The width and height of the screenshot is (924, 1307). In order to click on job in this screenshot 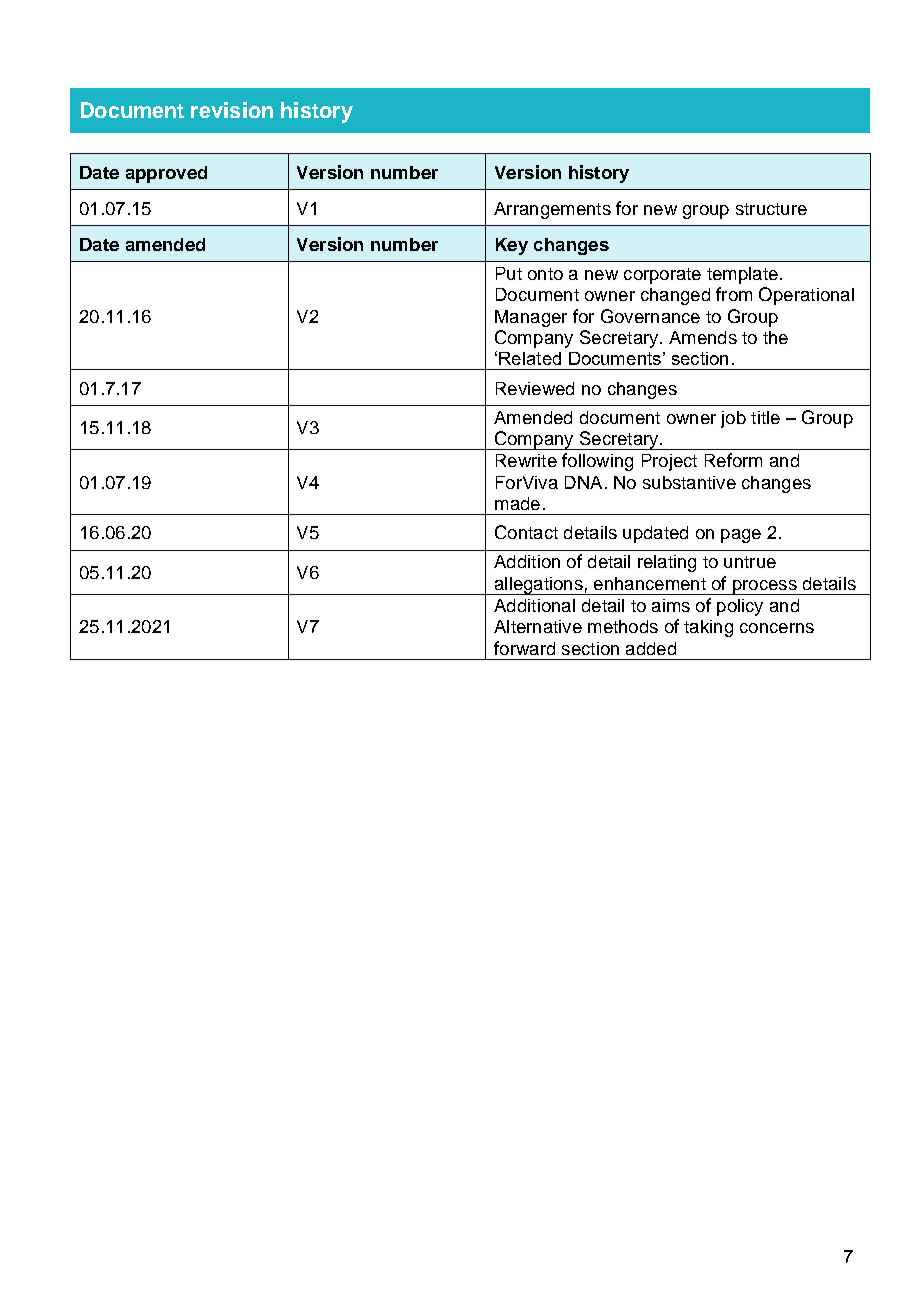, I will do `click(733, 419)`.
